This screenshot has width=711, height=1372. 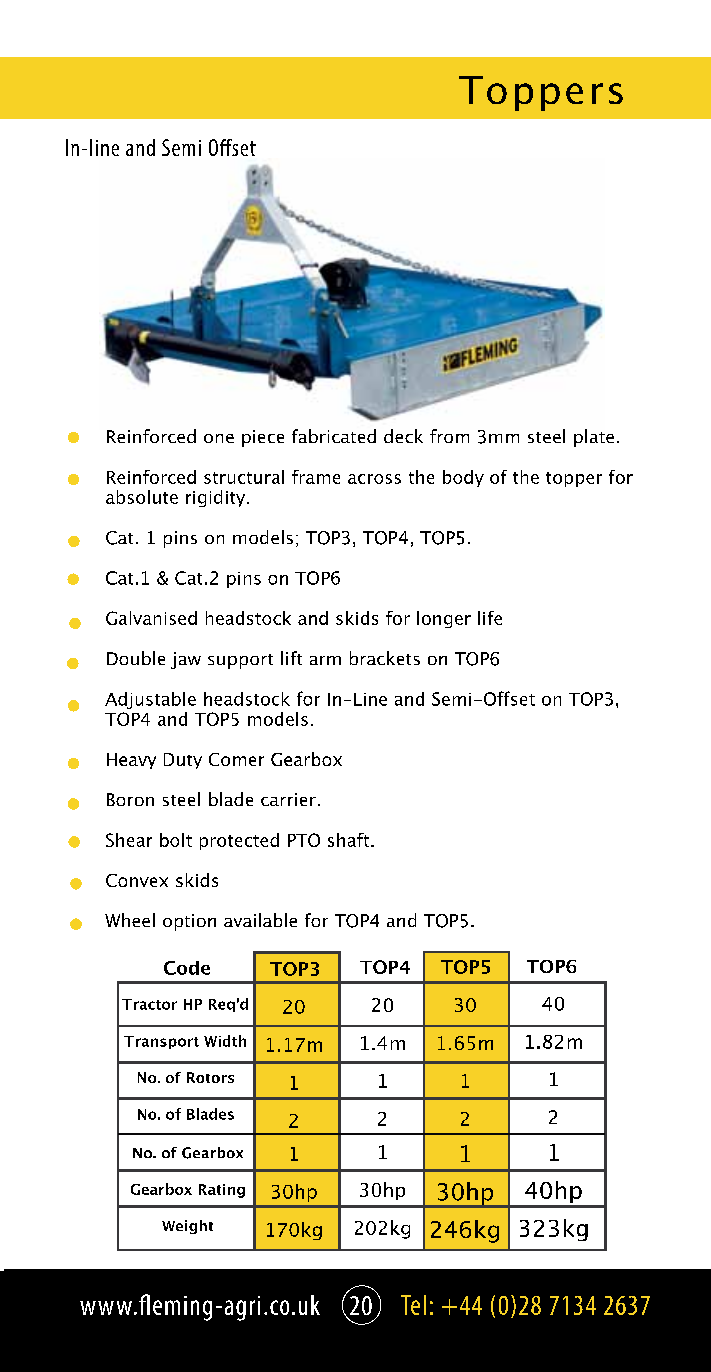 What do you see at coordinates (325, 660) in the screenshot?
I see `arm` at bounding box center [325, 660].
